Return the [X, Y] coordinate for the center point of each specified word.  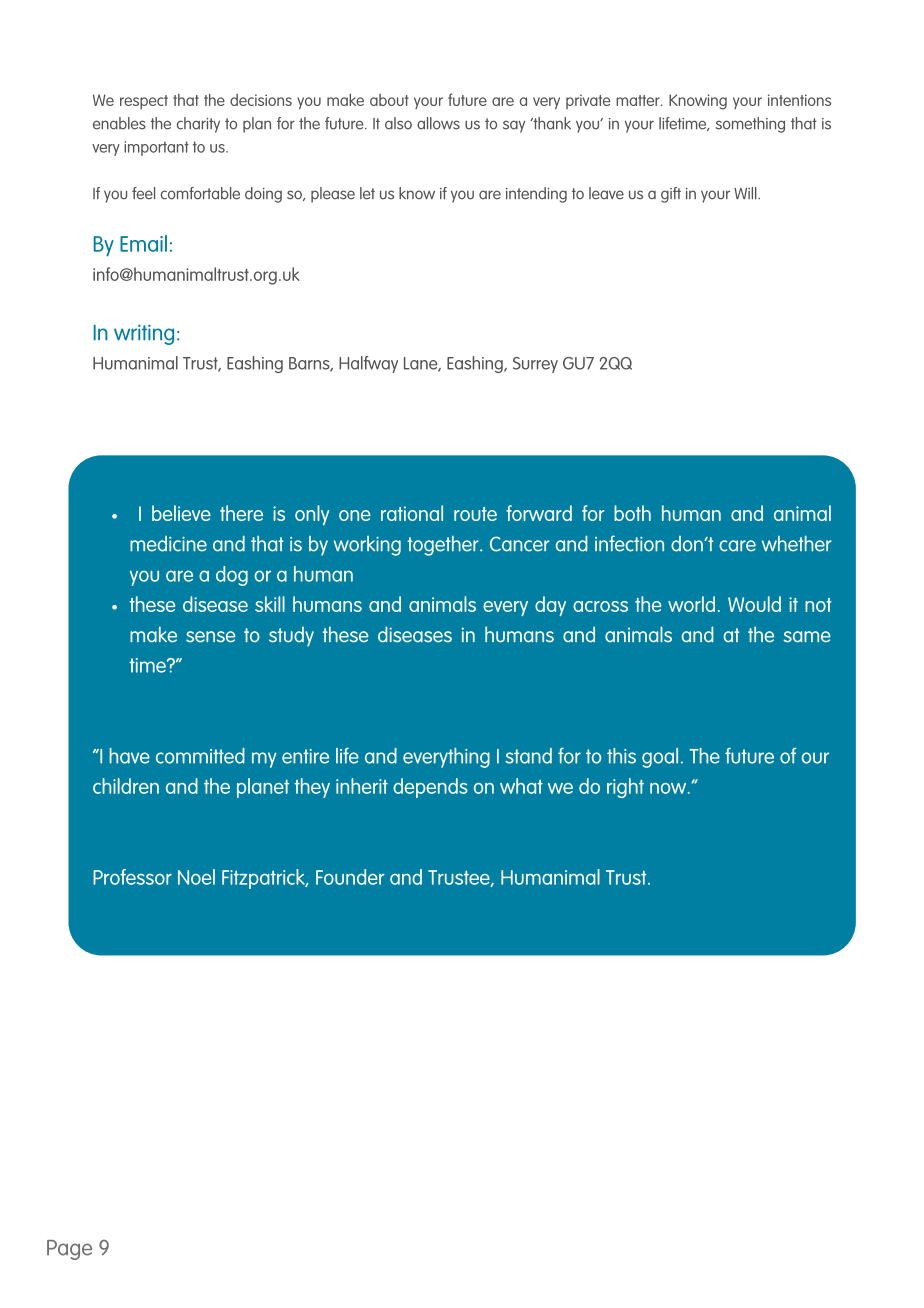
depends [430, 788]
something [750, 125]
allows [438, 123]
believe [181, 513]
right [625, 788]
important [156, 148]
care [737, 546]
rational [412, 513]
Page [69, 1250]
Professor [132, 877]
